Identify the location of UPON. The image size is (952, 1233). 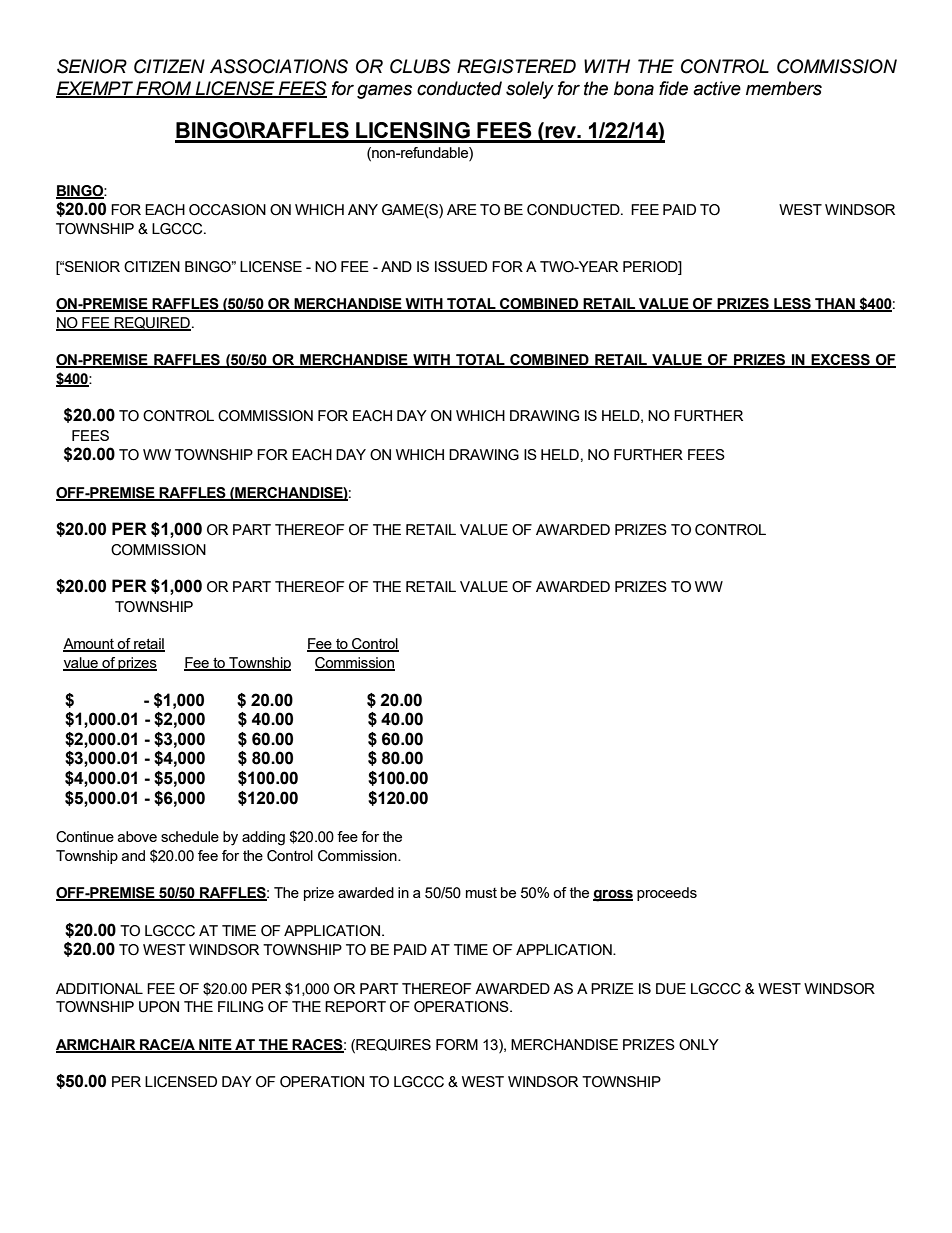
(159, 1007).
